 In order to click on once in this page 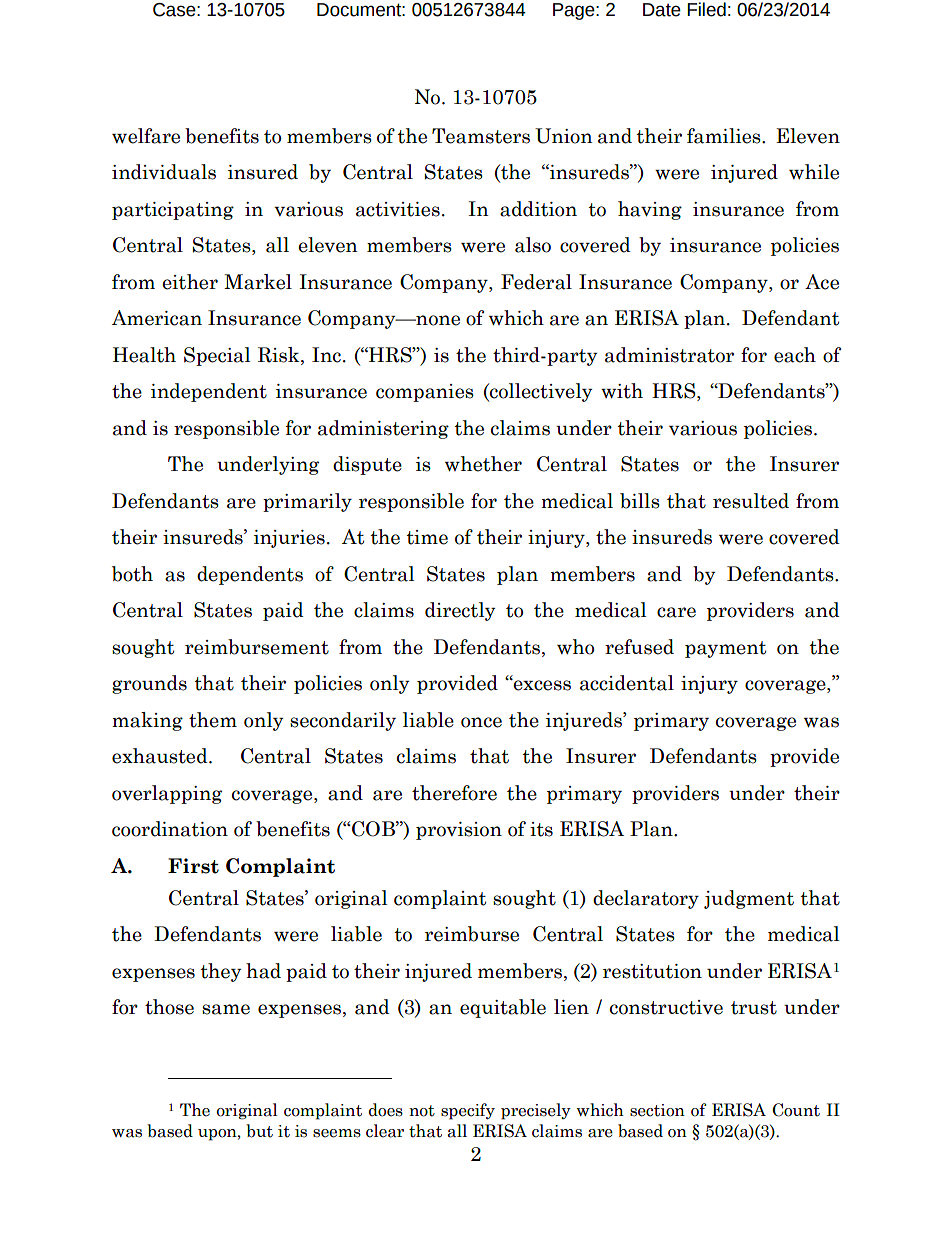, I will do `click(481, 722)`.
